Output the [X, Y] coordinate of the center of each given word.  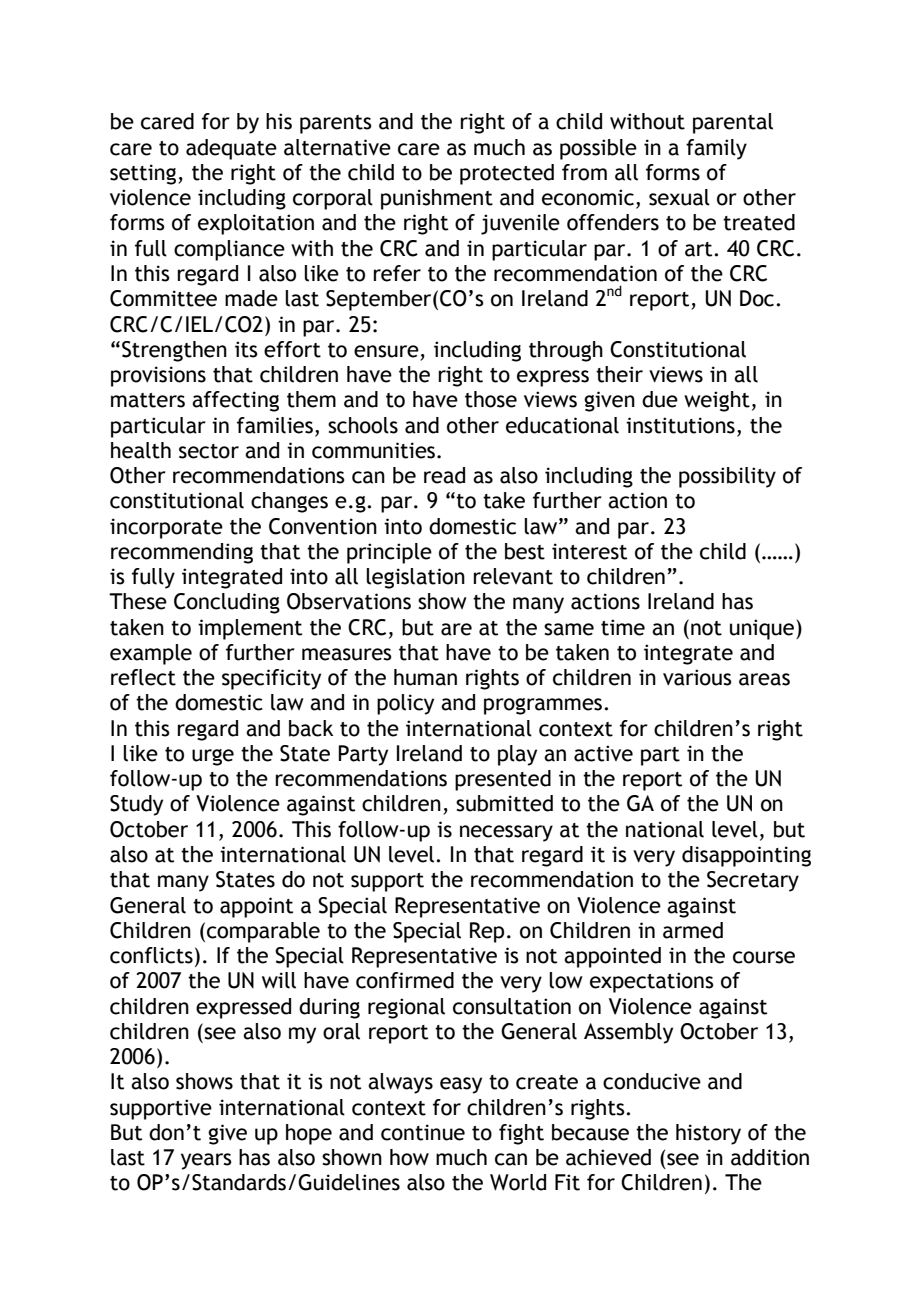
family [716, 149]
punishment [437, 199]
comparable [263, 932]
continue [423, 1132]
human [425, 677]
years [206, 1161]
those [491, 399]
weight [717, 401]
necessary [506, 833]
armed [693, 930]
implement [250, 629]
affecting [235, 401]
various [697, 677]
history [708, 1134]
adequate [231, 149]
